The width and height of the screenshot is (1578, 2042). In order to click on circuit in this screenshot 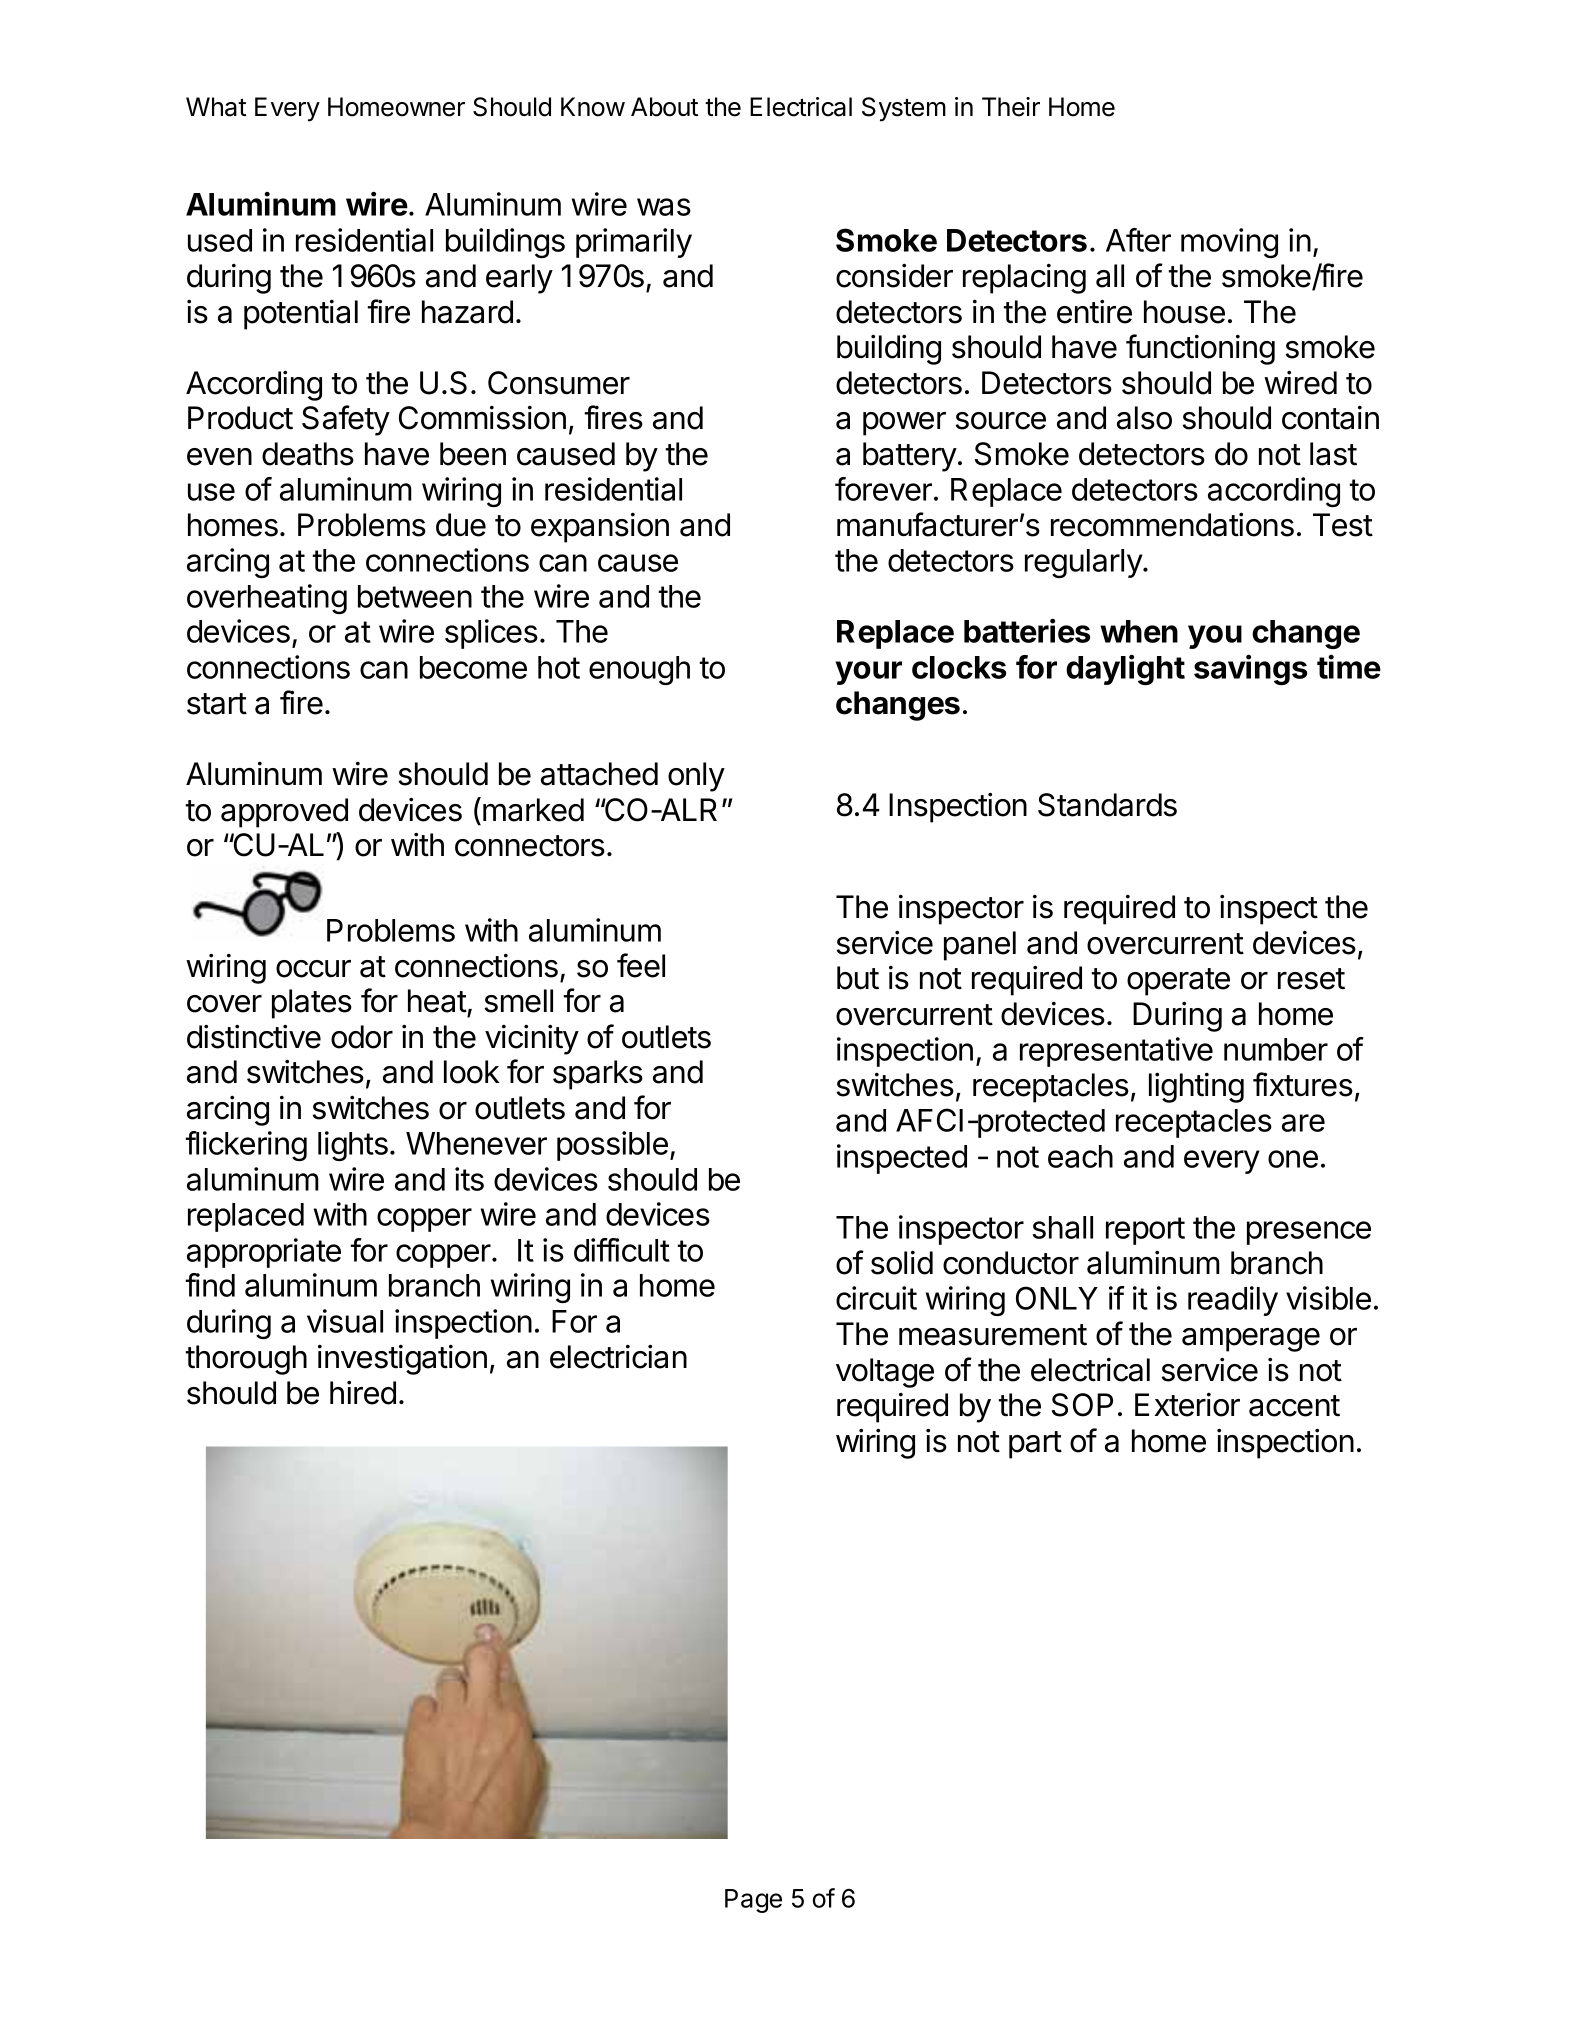, I will do `click(876, 1298)`.
